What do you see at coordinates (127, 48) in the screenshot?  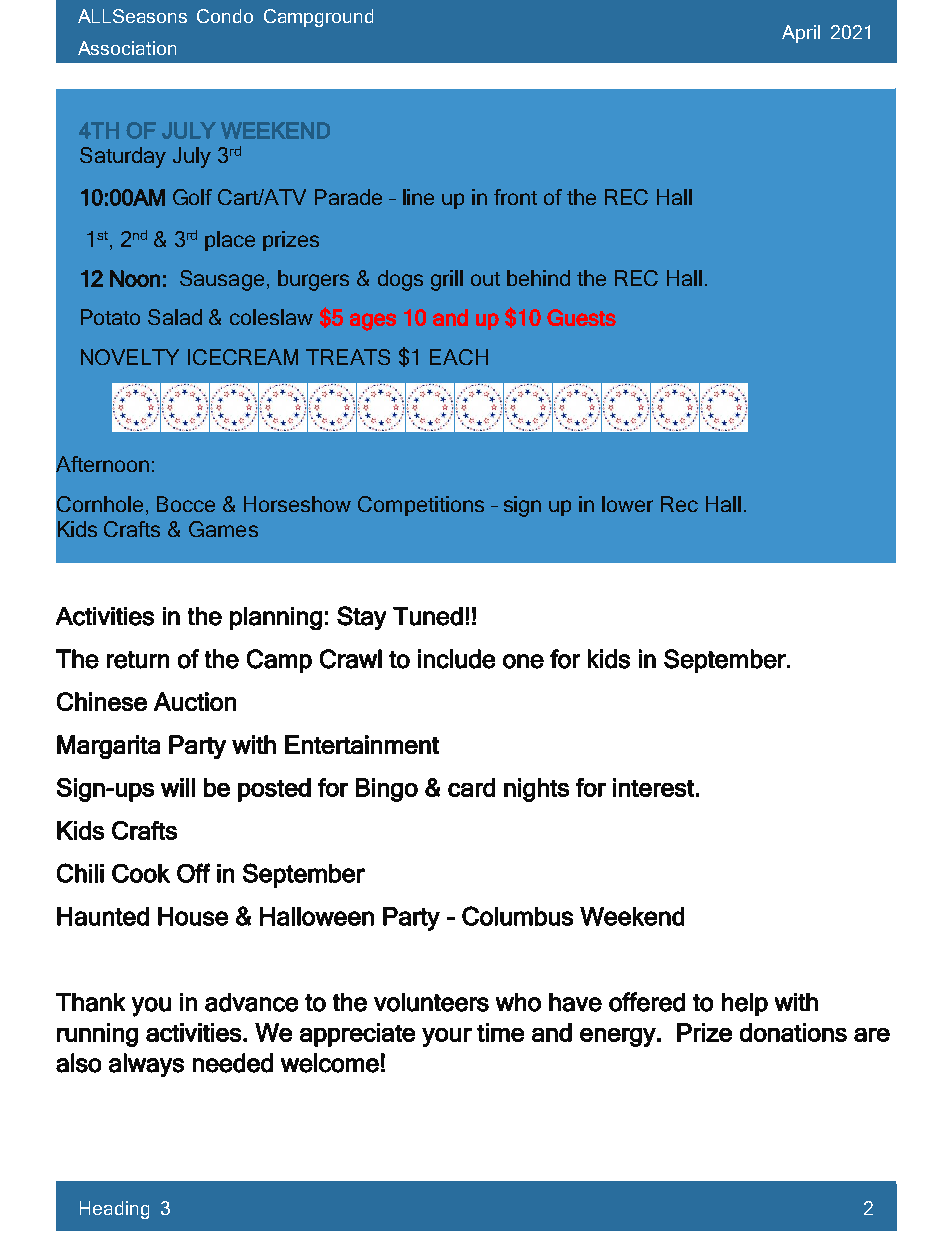 I see `Association` at bounding box center [127, 48].
